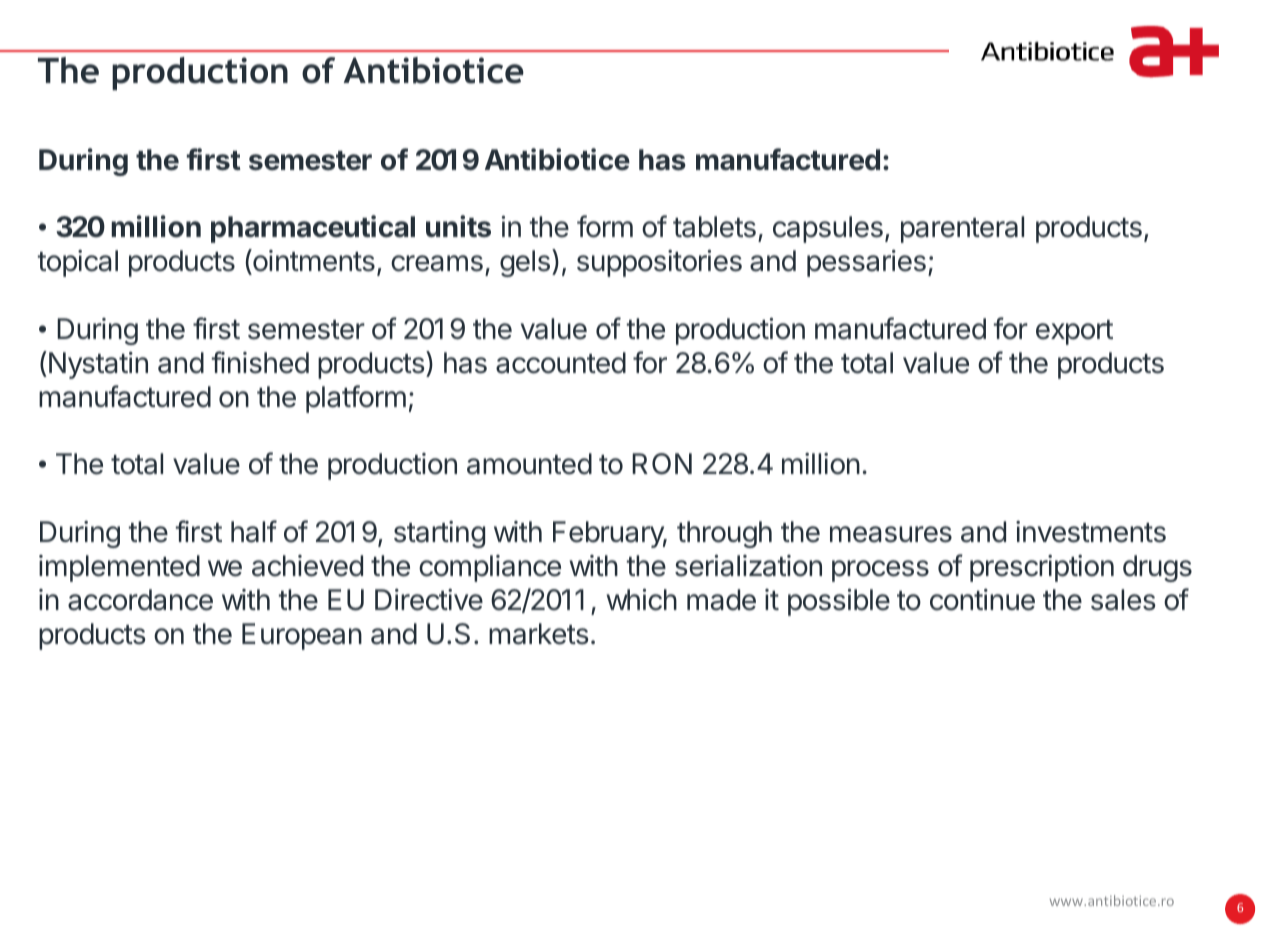 The height and width of the image is (952, 1270). I want to click on investments, so click(1091, 532).
